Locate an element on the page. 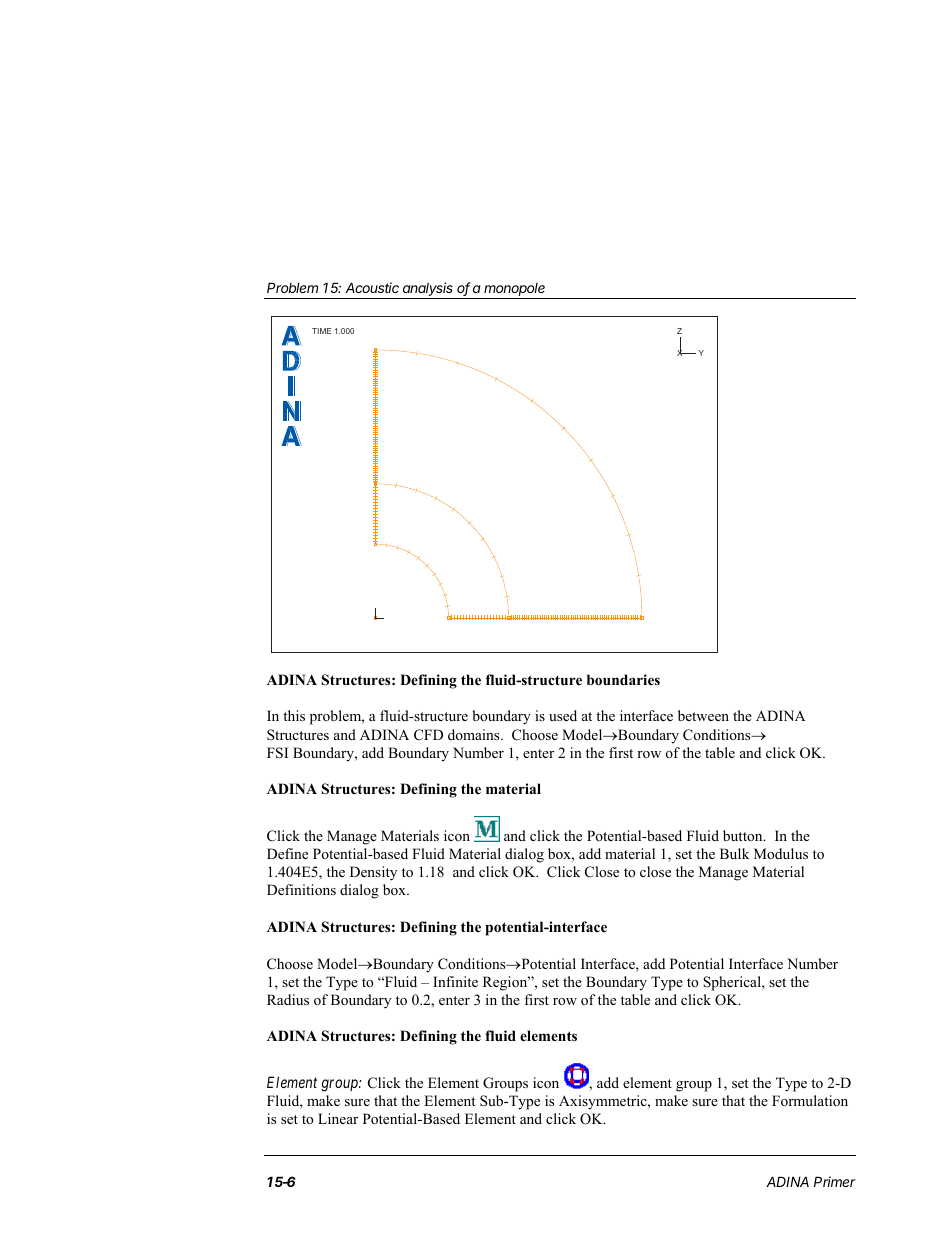 The height and width of the page is (1233, 952). Linear is located at coordinates (338, 1118).
